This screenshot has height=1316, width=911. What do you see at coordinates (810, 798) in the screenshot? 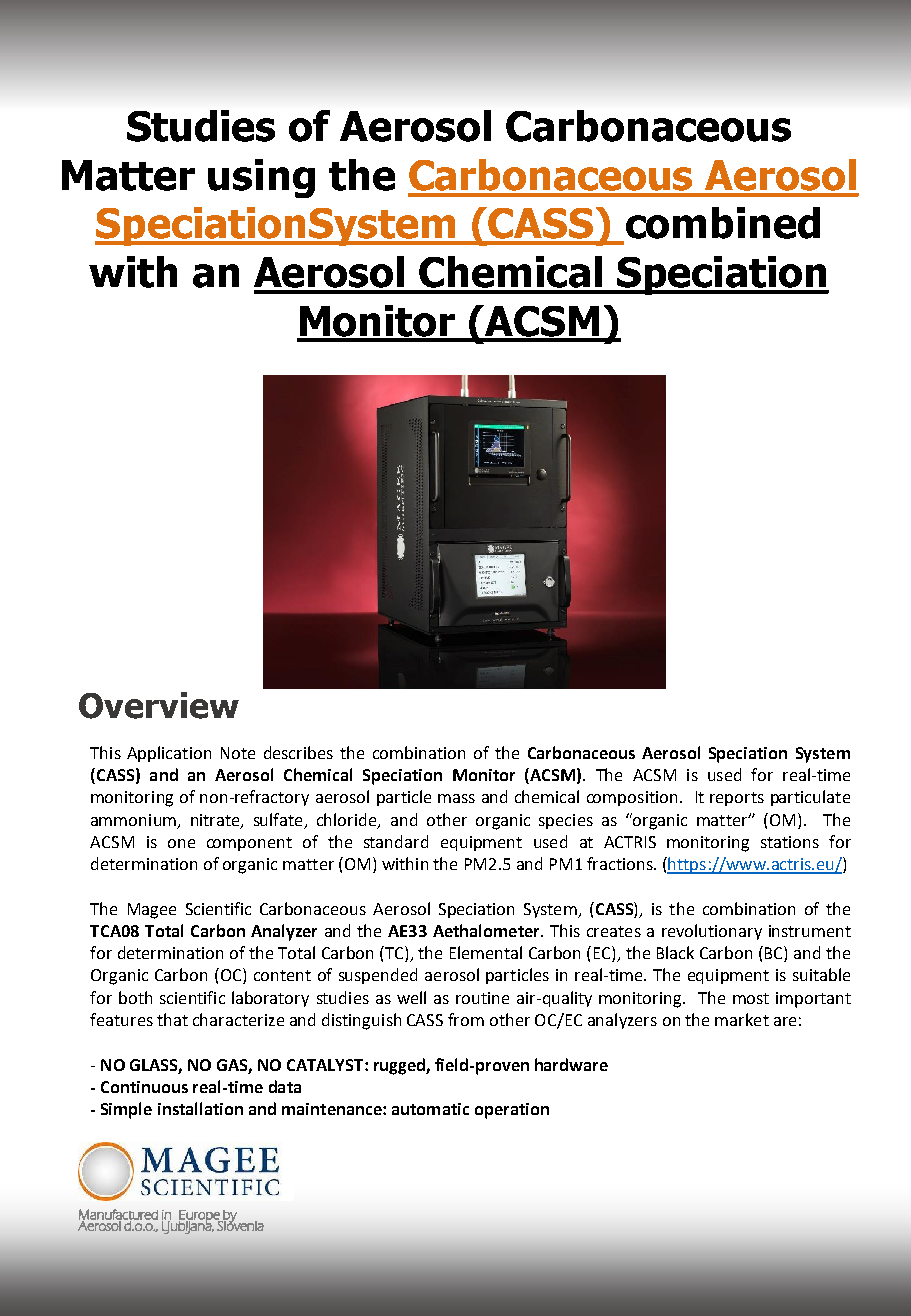
I see `particulate` at bounding box center [810, 798].
